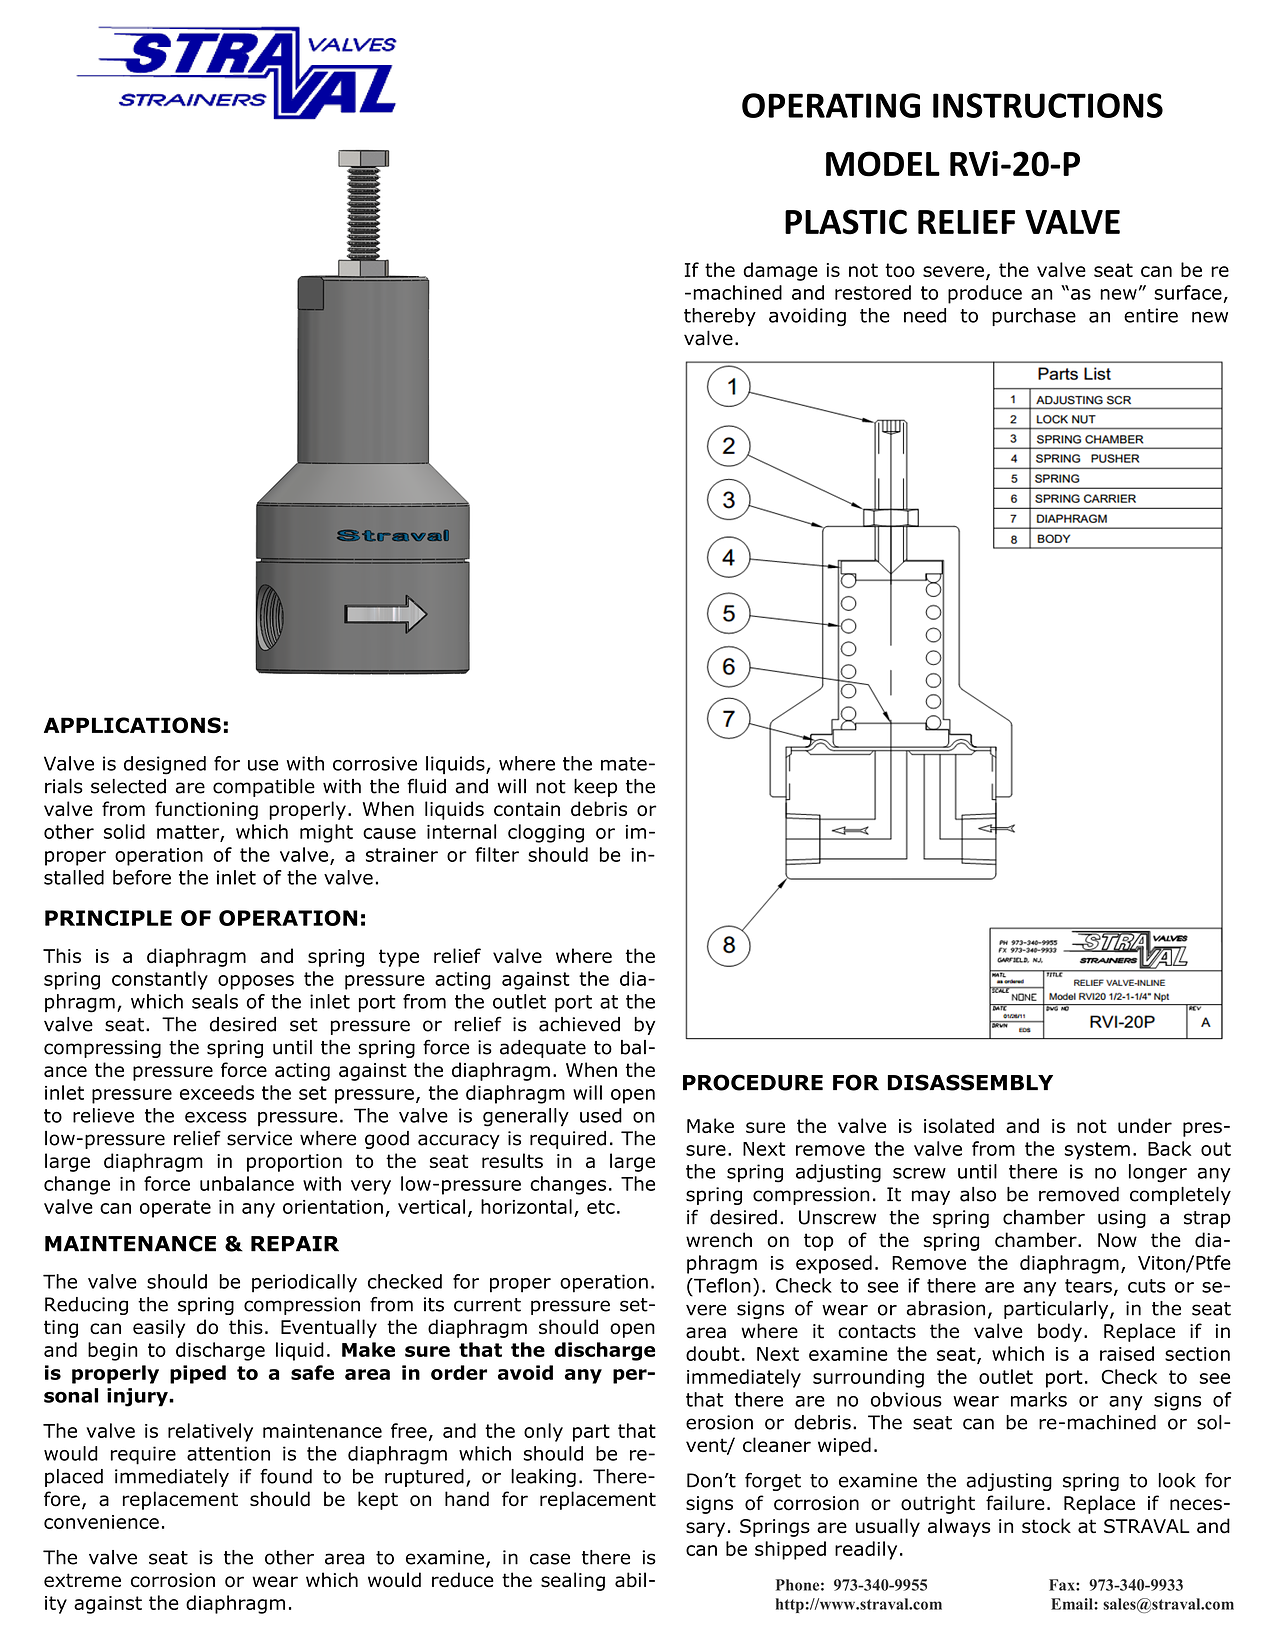 This document has height=1650, width=1275. What do you see at coordinates (970, 1082) in the document?
I see `DISASSEMBLY` at bounding box center [970, 1082].
